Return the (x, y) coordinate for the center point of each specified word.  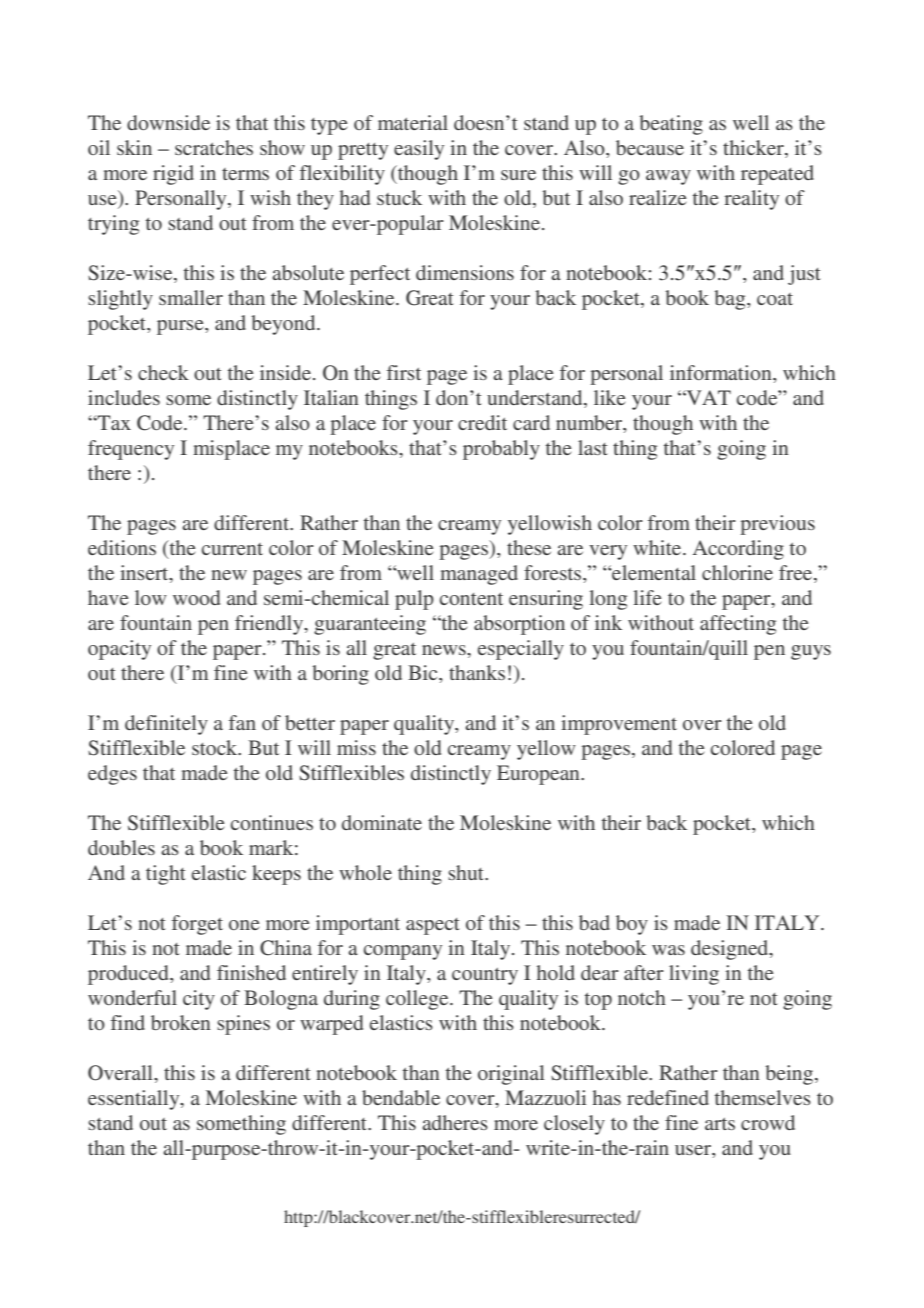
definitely (166, 725)
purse (181, 327)
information (722, 372)
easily (419, 150)
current (232, 549)
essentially (135, 1100)
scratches (214, 147)
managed (479, 575)
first (404, 372)
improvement (619, 725)
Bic (424, 672)
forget (197, 925)
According (738, 550)
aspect (433, 926)
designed (731, 950)
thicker (754, 149)
